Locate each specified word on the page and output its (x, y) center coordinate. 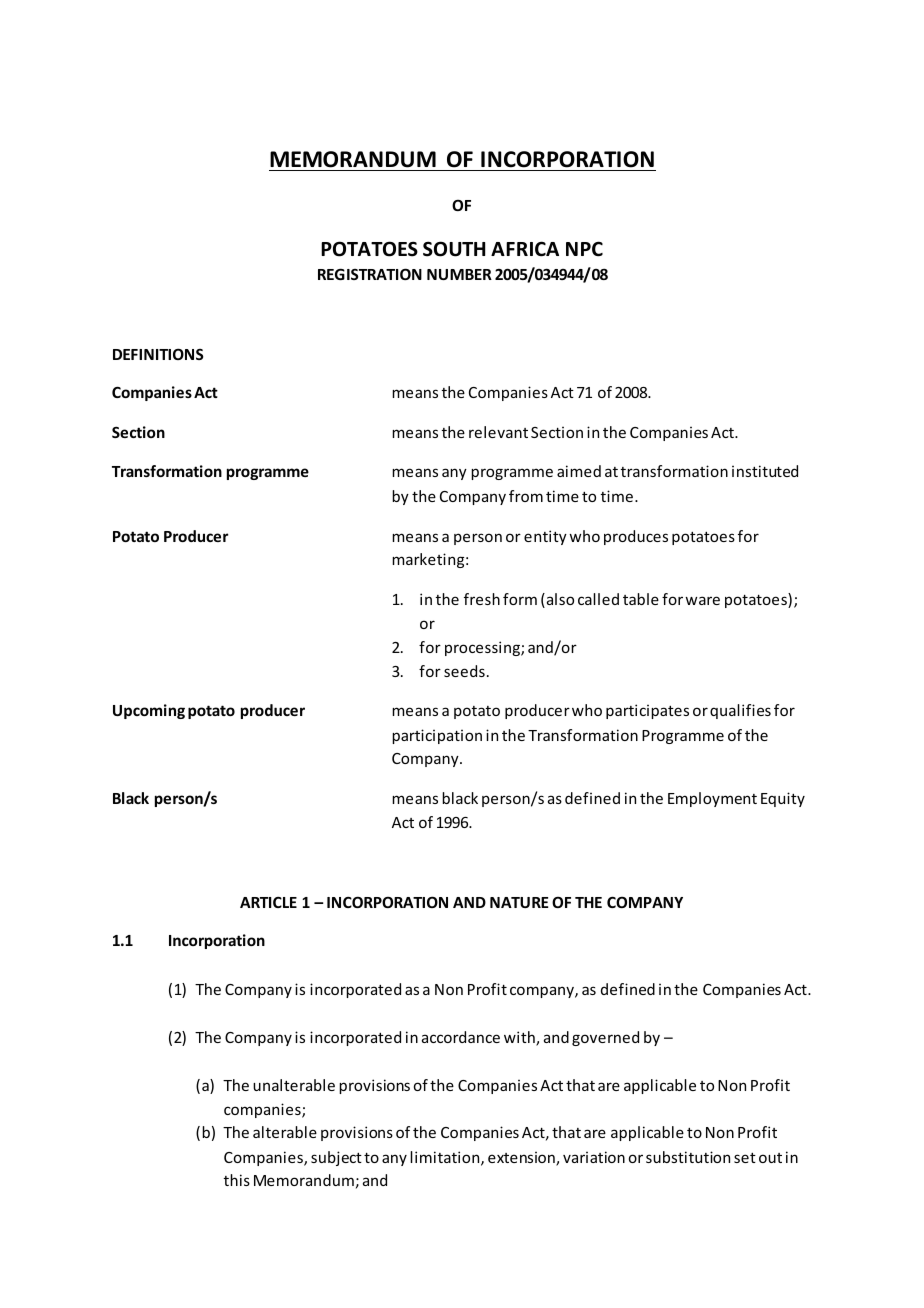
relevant (498, 432)
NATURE (519, 902)
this (237, 1180)
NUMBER (459, 274)
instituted (765, 471)
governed (605, 1038)
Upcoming (149, 711)
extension (522, 1159)
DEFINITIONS (158, 354)
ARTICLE (268, 902)
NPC (584, 249)
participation (437, 736)
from (526, 496)
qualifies (740, 711)
